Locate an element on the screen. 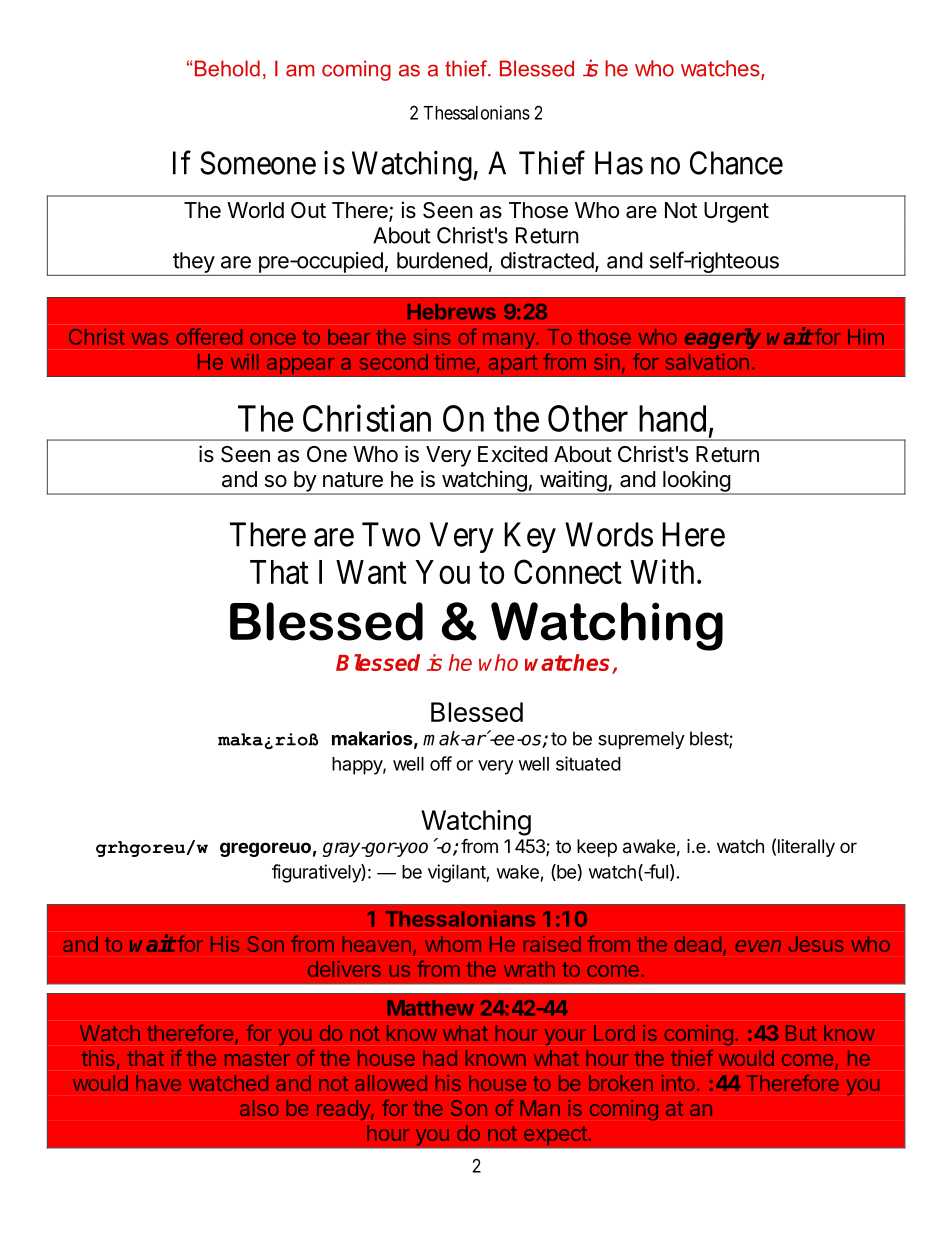 This screenshot has width=952, height=1233. Behold is located at coordinates (227, 68).
